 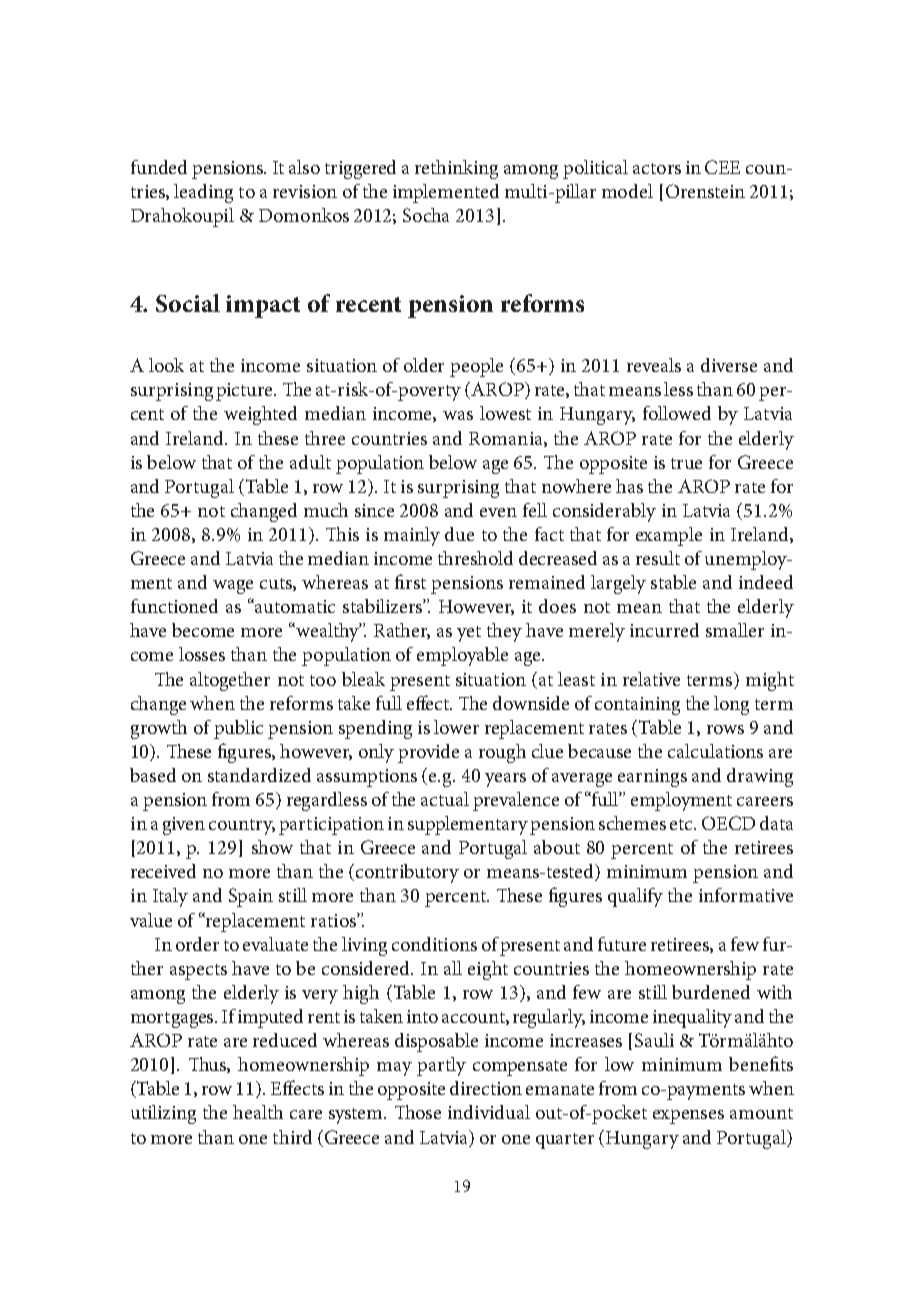 I want to click on employable, so click(x=462, y=656).
